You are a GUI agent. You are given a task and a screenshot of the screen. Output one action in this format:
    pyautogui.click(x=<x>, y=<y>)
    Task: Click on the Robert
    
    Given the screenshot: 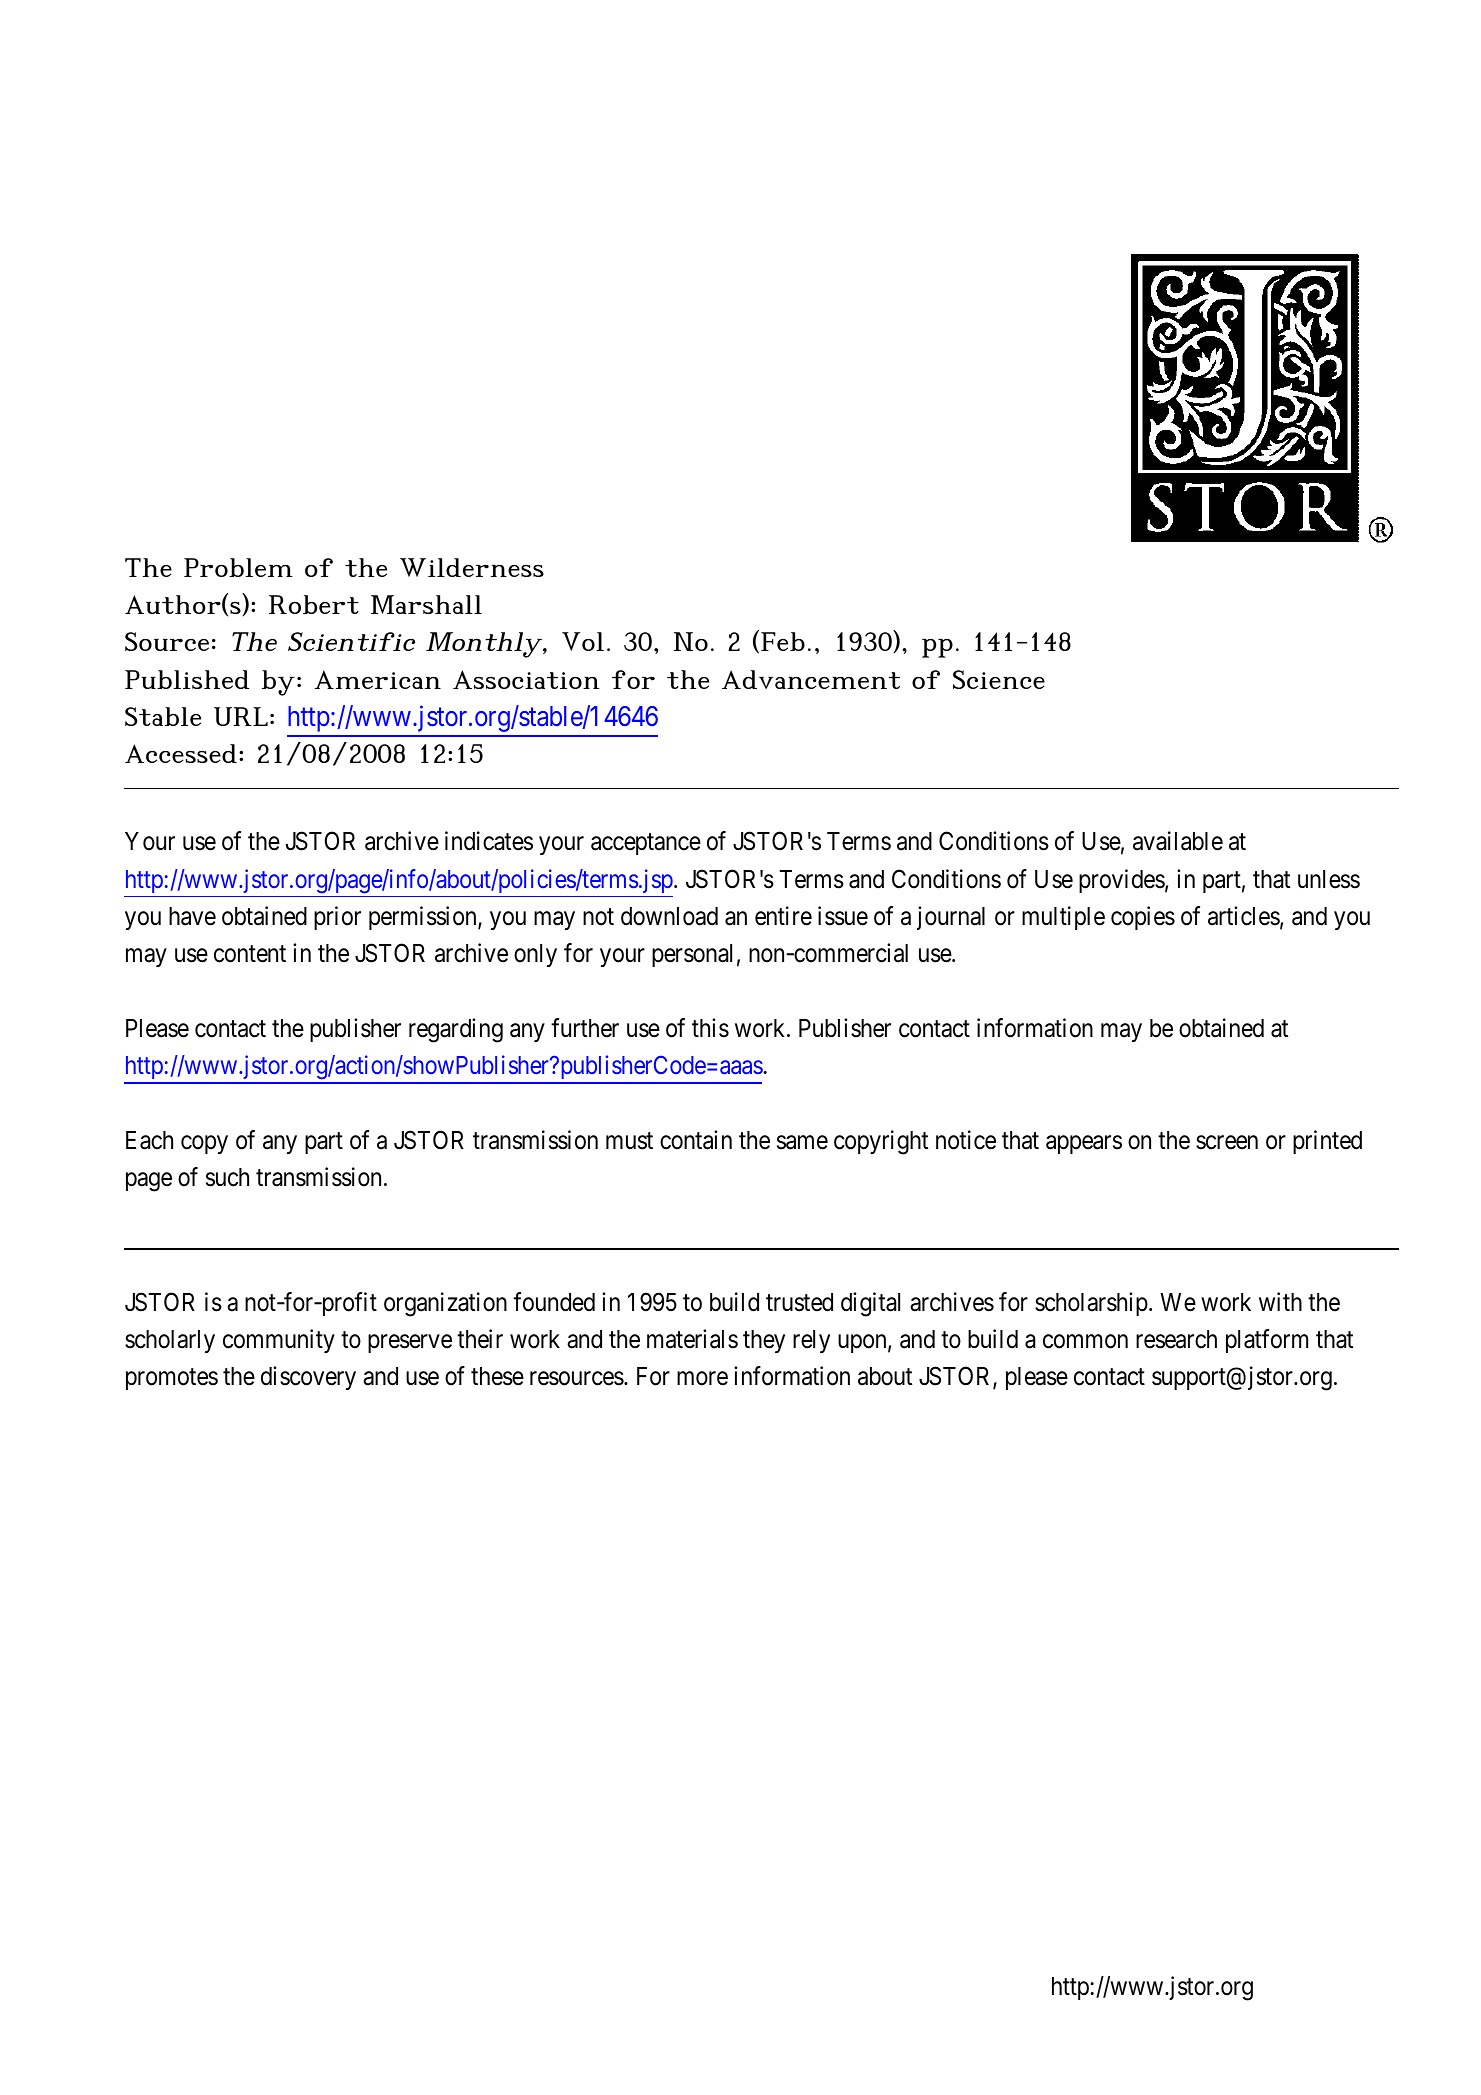 What is the action you would take?
    pyautogui.click(x=314, y=604)
